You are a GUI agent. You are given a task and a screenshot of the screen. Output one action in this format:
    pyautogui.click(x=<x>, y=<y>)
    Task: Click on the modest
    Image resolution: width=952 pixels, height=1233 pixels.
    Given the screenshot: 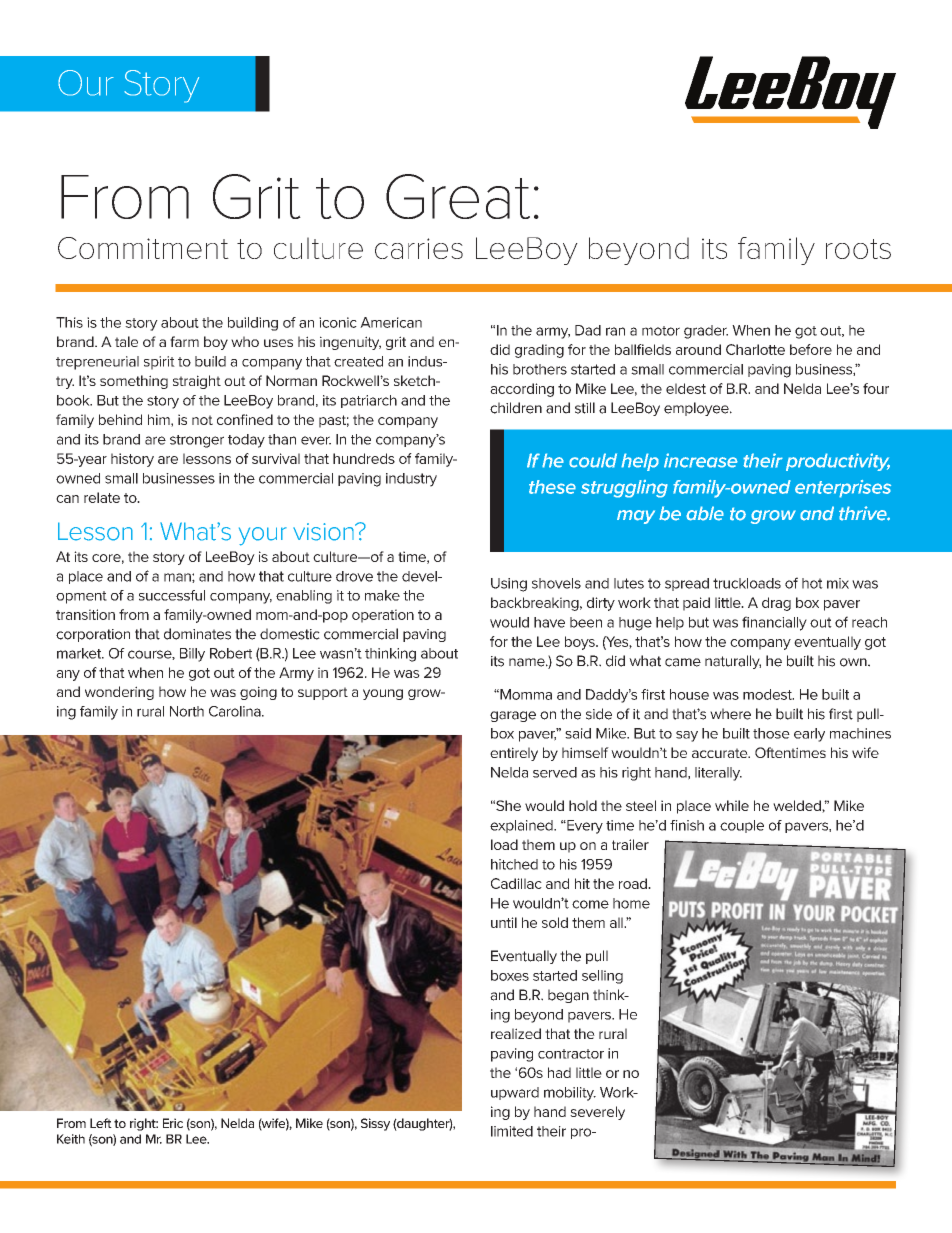 What is the action you would take?
    pyautogui.click(x=768, y=694)
